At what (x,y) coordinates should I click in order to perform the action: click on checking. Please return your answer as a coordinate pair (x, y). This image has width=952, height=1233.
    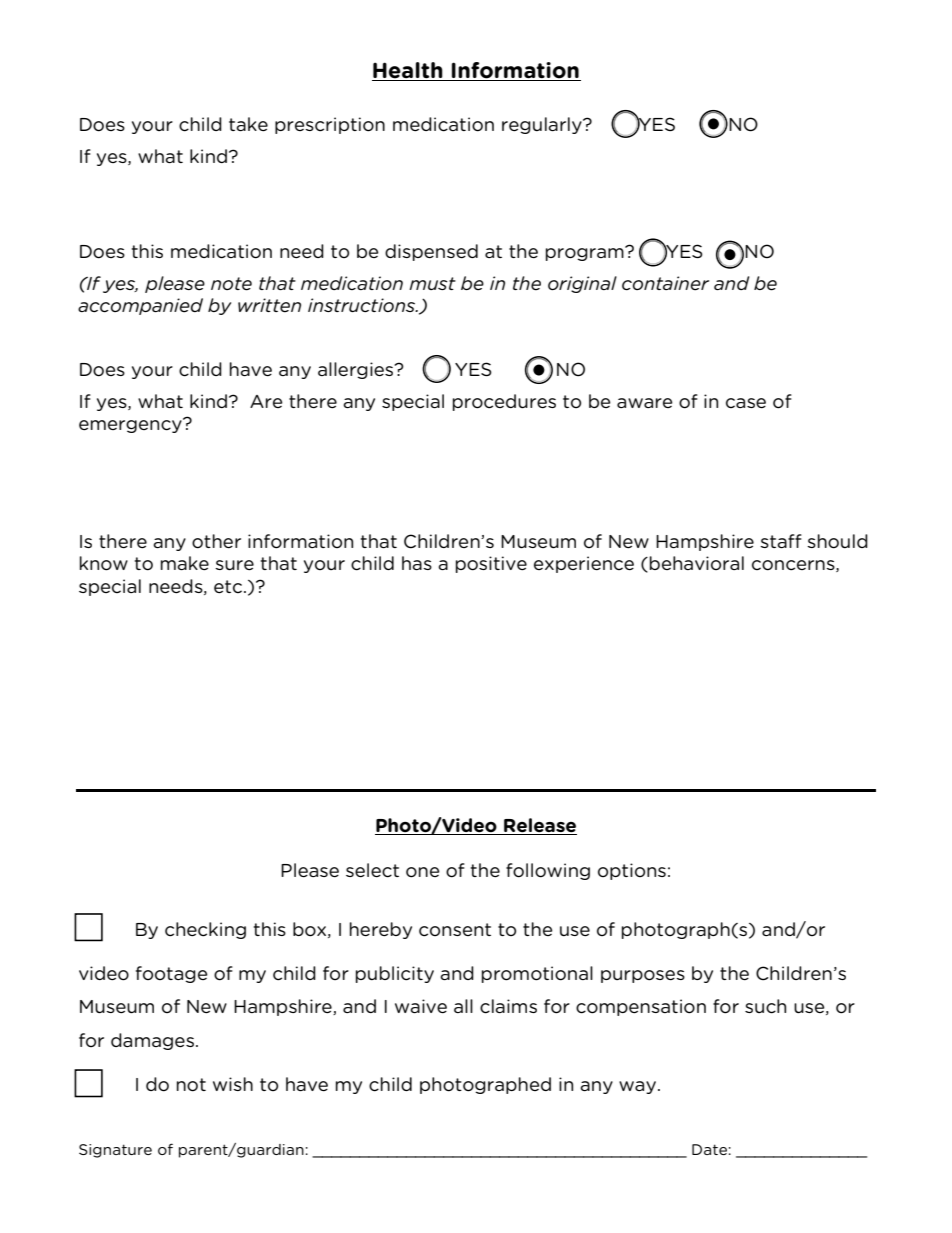
    Looking at the image, I should click on (205, 930).
